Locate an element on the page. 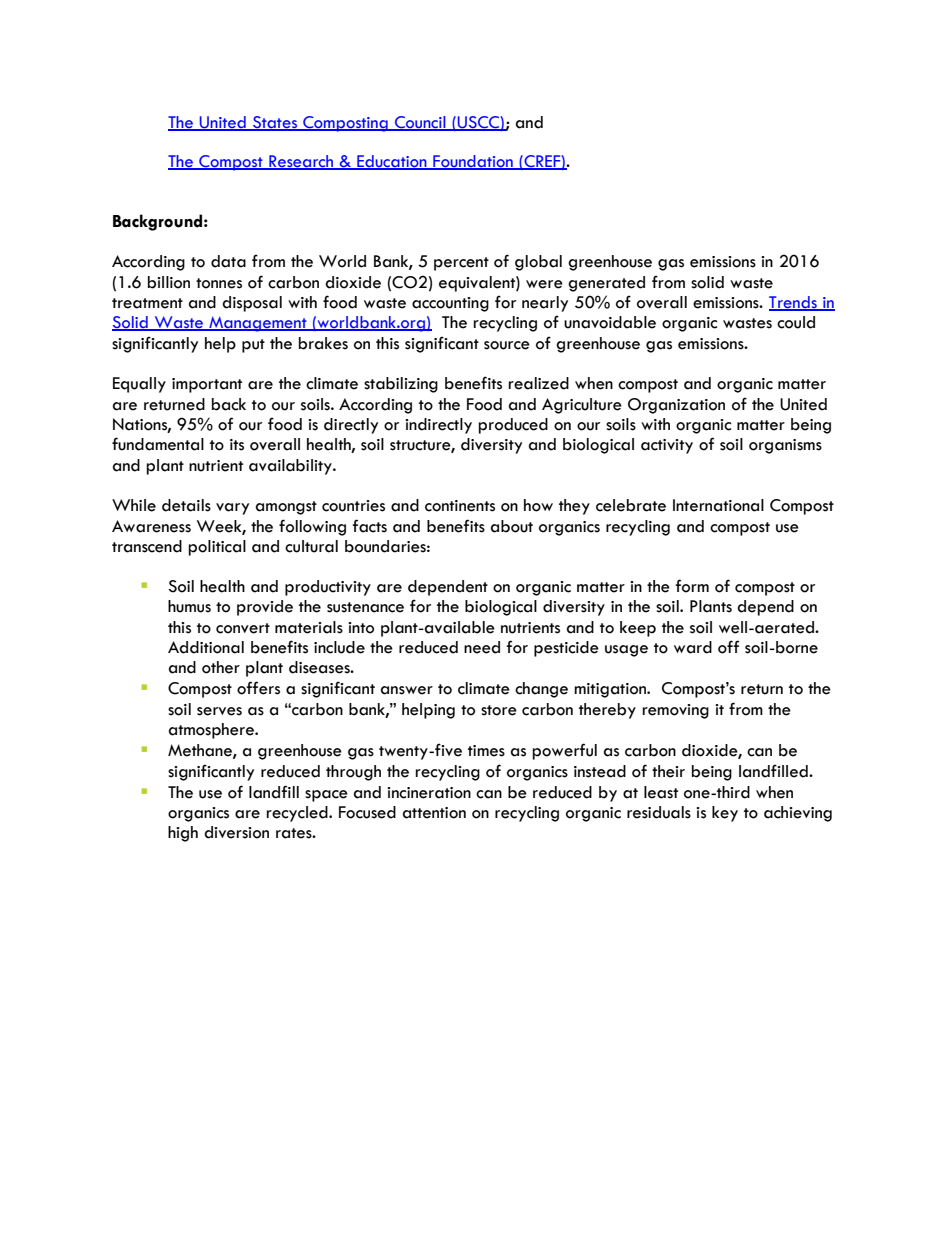  diversion is located at coordinates (236, 832).
